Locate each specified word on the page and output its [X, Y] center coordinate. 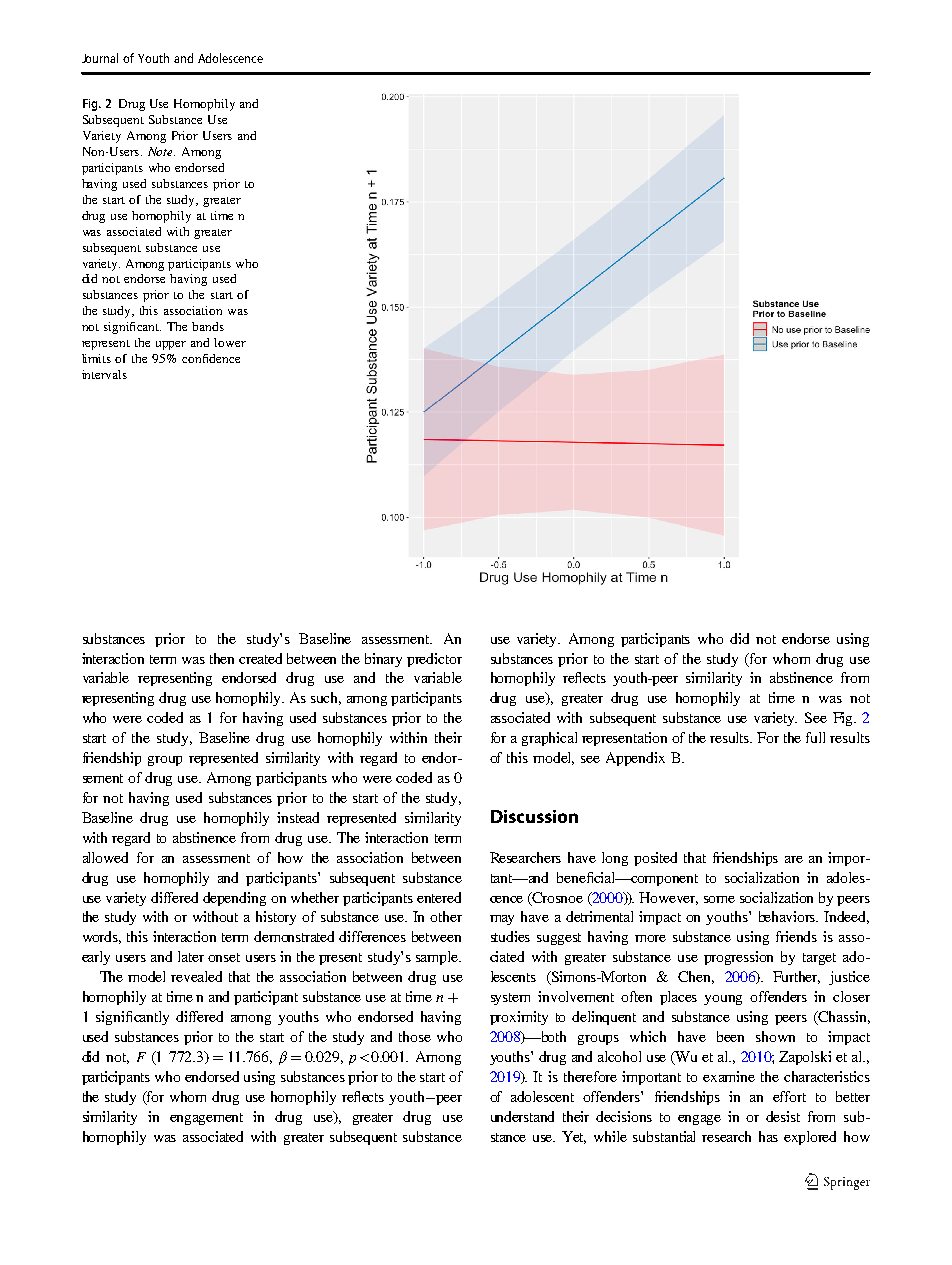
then [222, 658]
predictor [434, 660]
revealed [196, 976]
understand [522, 1116]
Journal [100, 58]
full [815, 737]
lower [230, 342]
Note [161, 151]
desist [783, 1116]
